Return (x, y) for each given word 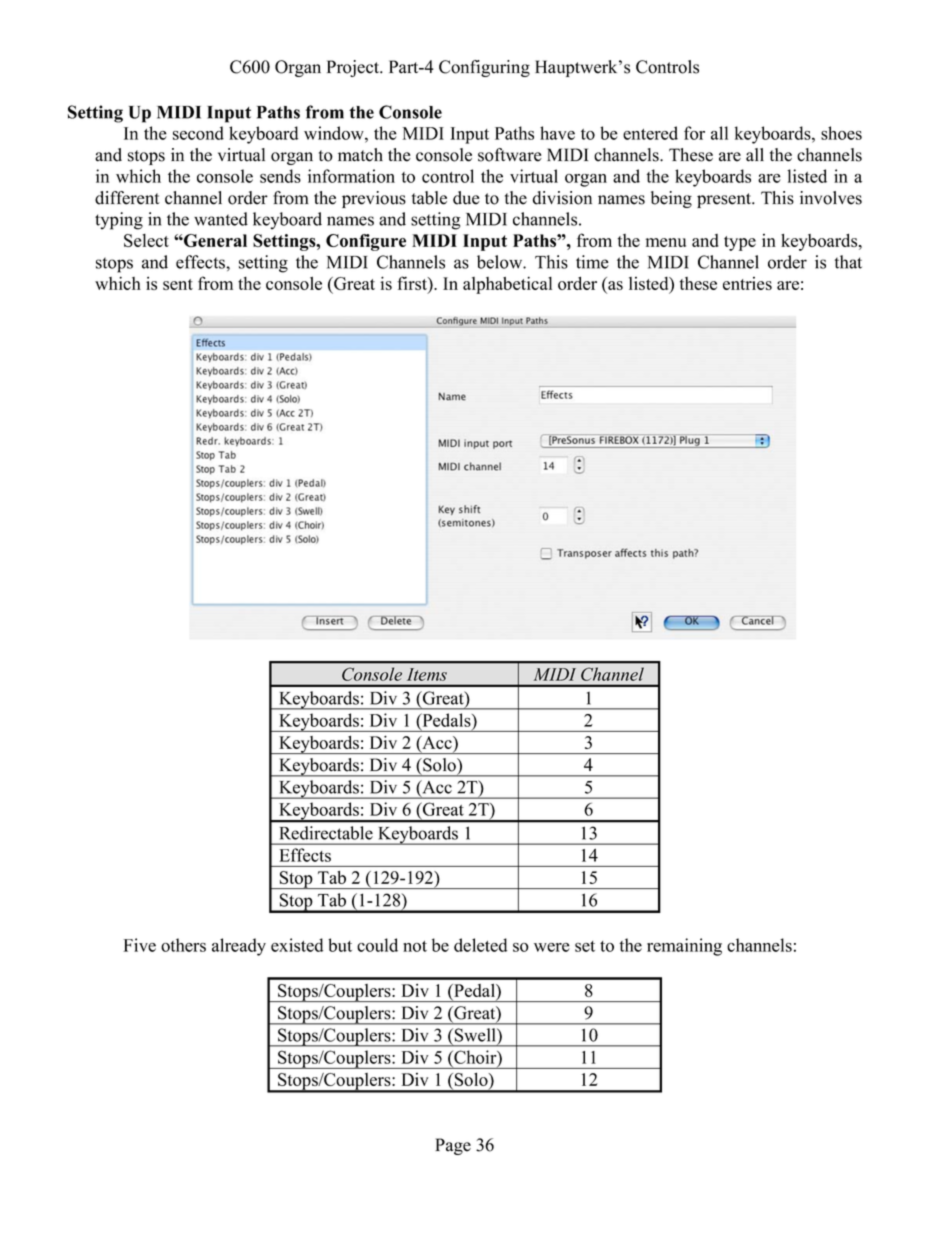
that (848, 262)
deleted (480, 945)
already (239, 947)
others (183, 945)
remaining (684, 947)
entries (747, 283)
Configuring (484, 68)
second (198, 133)
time (592, 262)
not (415, 946)
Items (427, 674)
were (552, 947)
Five (139, 945)
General (214, 240)
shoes (841, 133)
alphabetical (507, 285)
